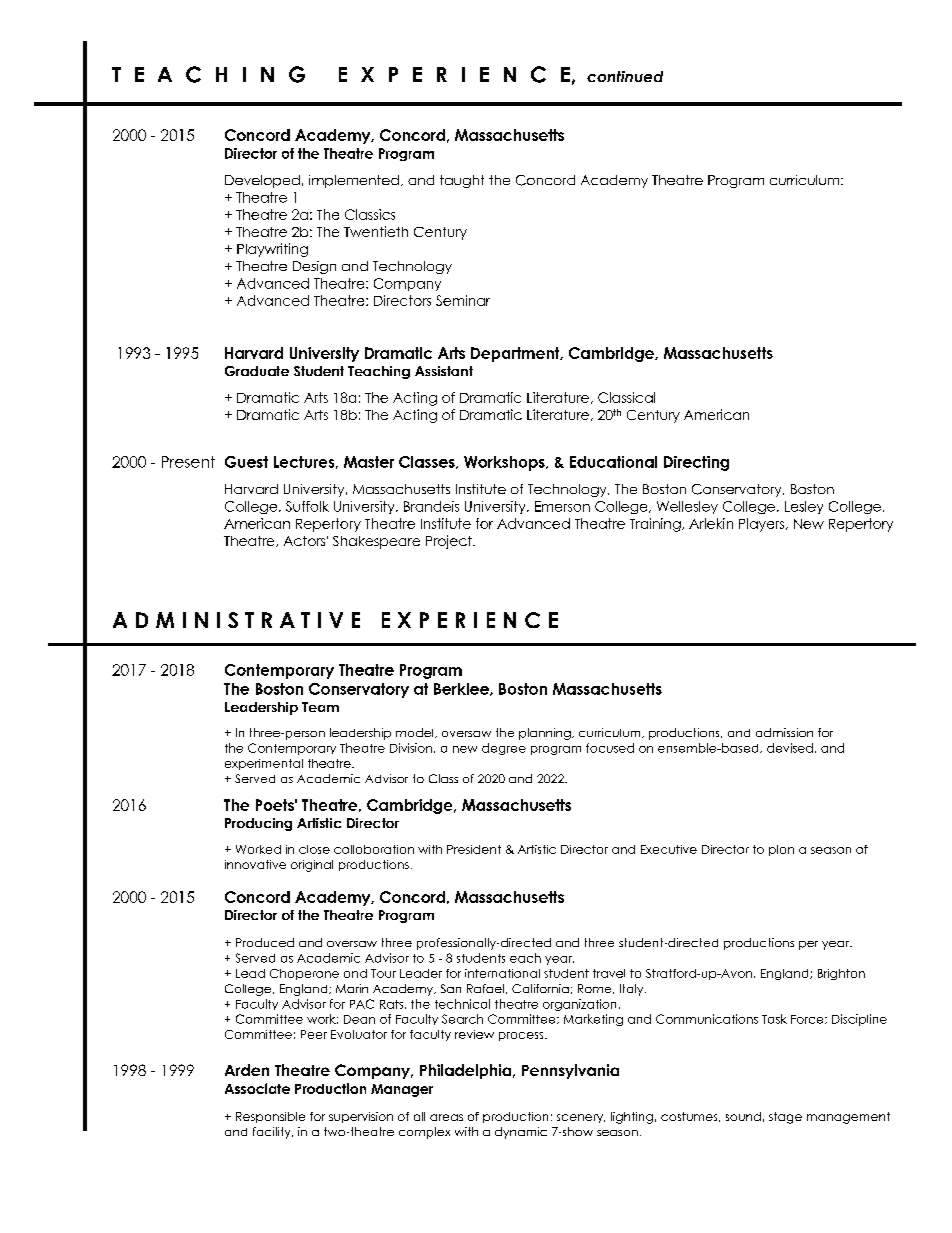 The height and width of the image is (1233, 952). What do you see at coordinates (463, 300) in the image?
I see `Seminar` at bounding box center [463, 300].
